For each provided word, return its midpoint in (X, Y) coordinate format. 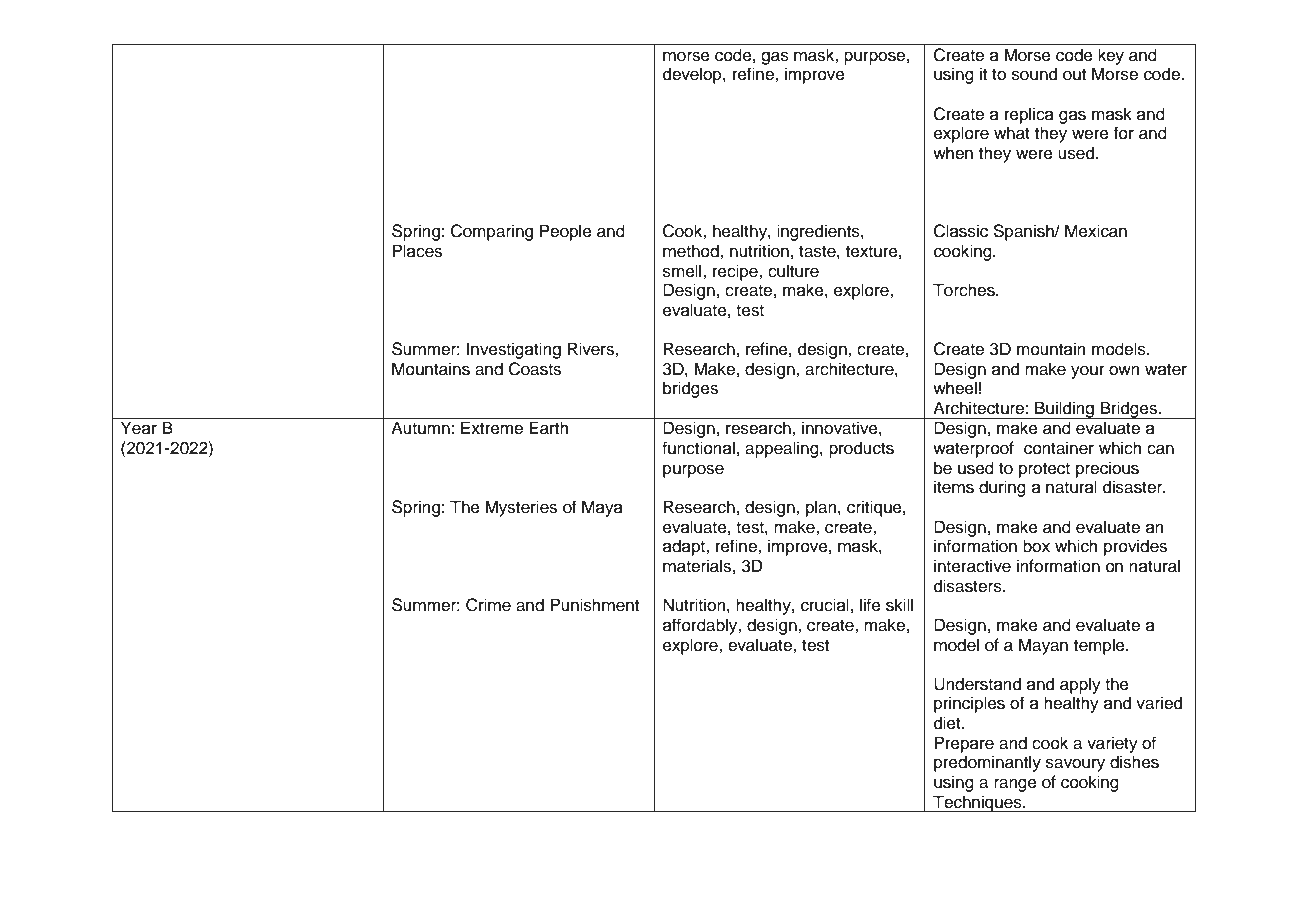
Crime (488, 605)
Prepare (964, 744)
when (953, 153)
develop (693, 75)
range (1015, 785)
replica (1029, 115)
